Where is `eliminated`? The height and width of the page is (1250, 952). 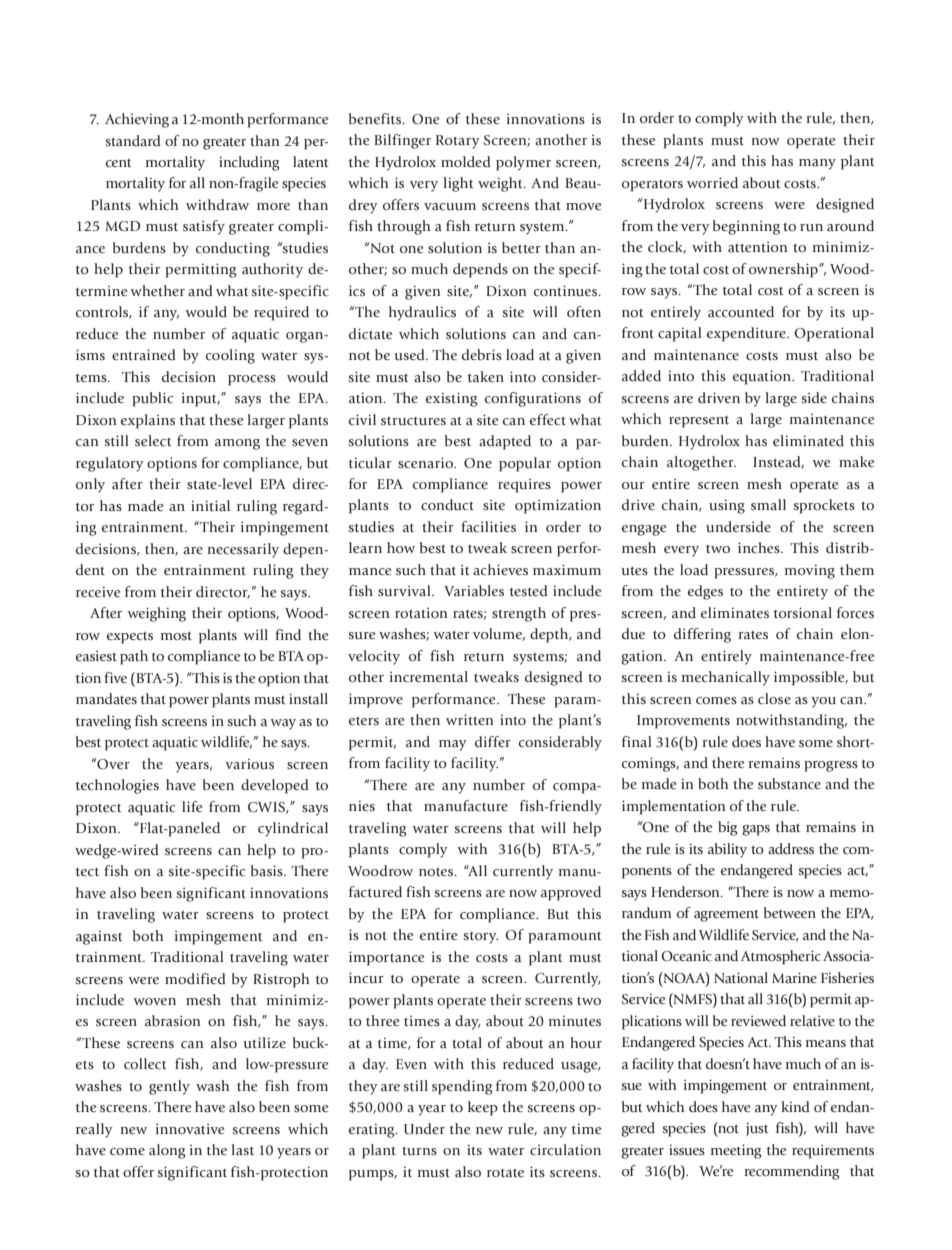
eliminated is located at coordinates (808, 440).
